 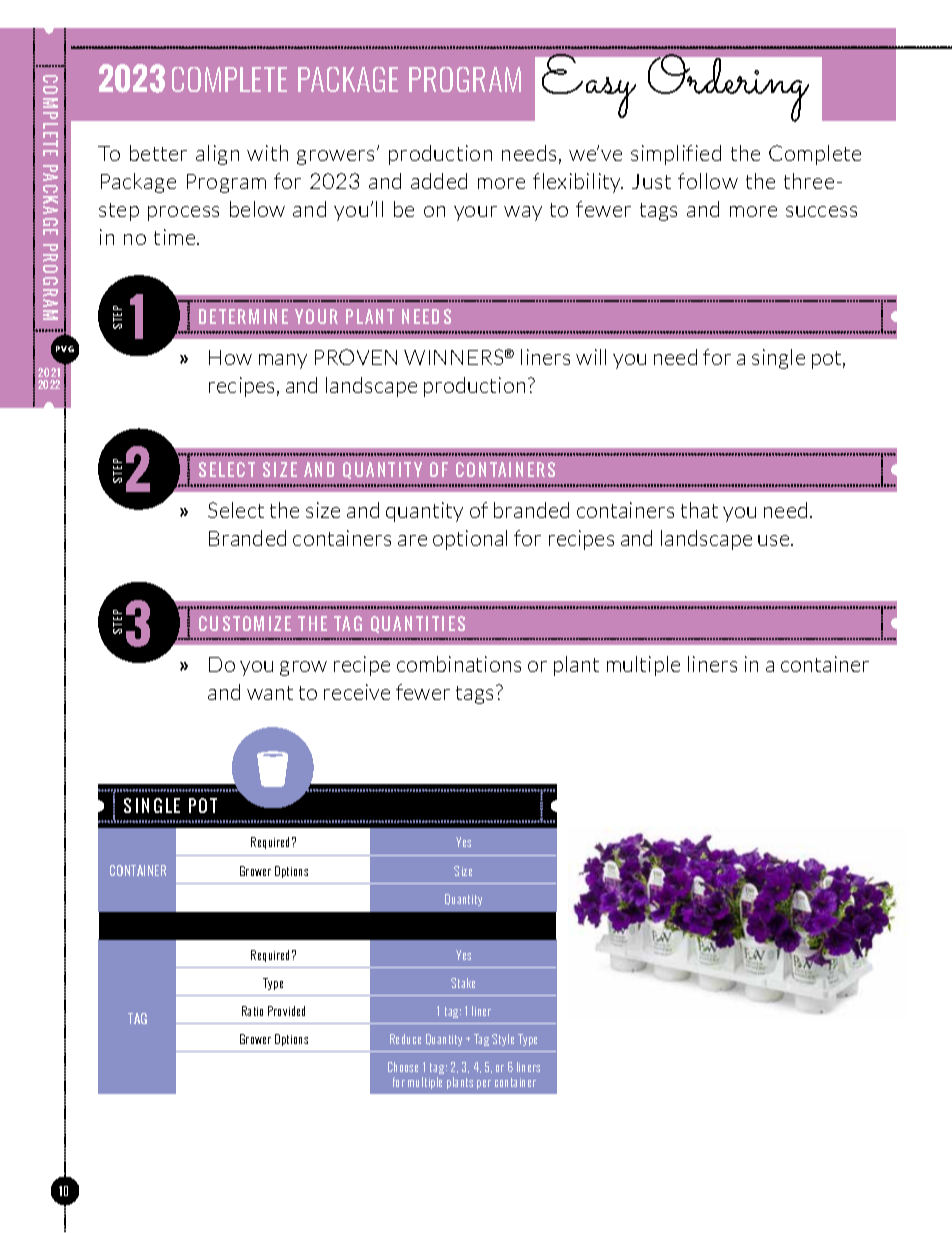 I want to click on added, so click(x=439, y=181).
